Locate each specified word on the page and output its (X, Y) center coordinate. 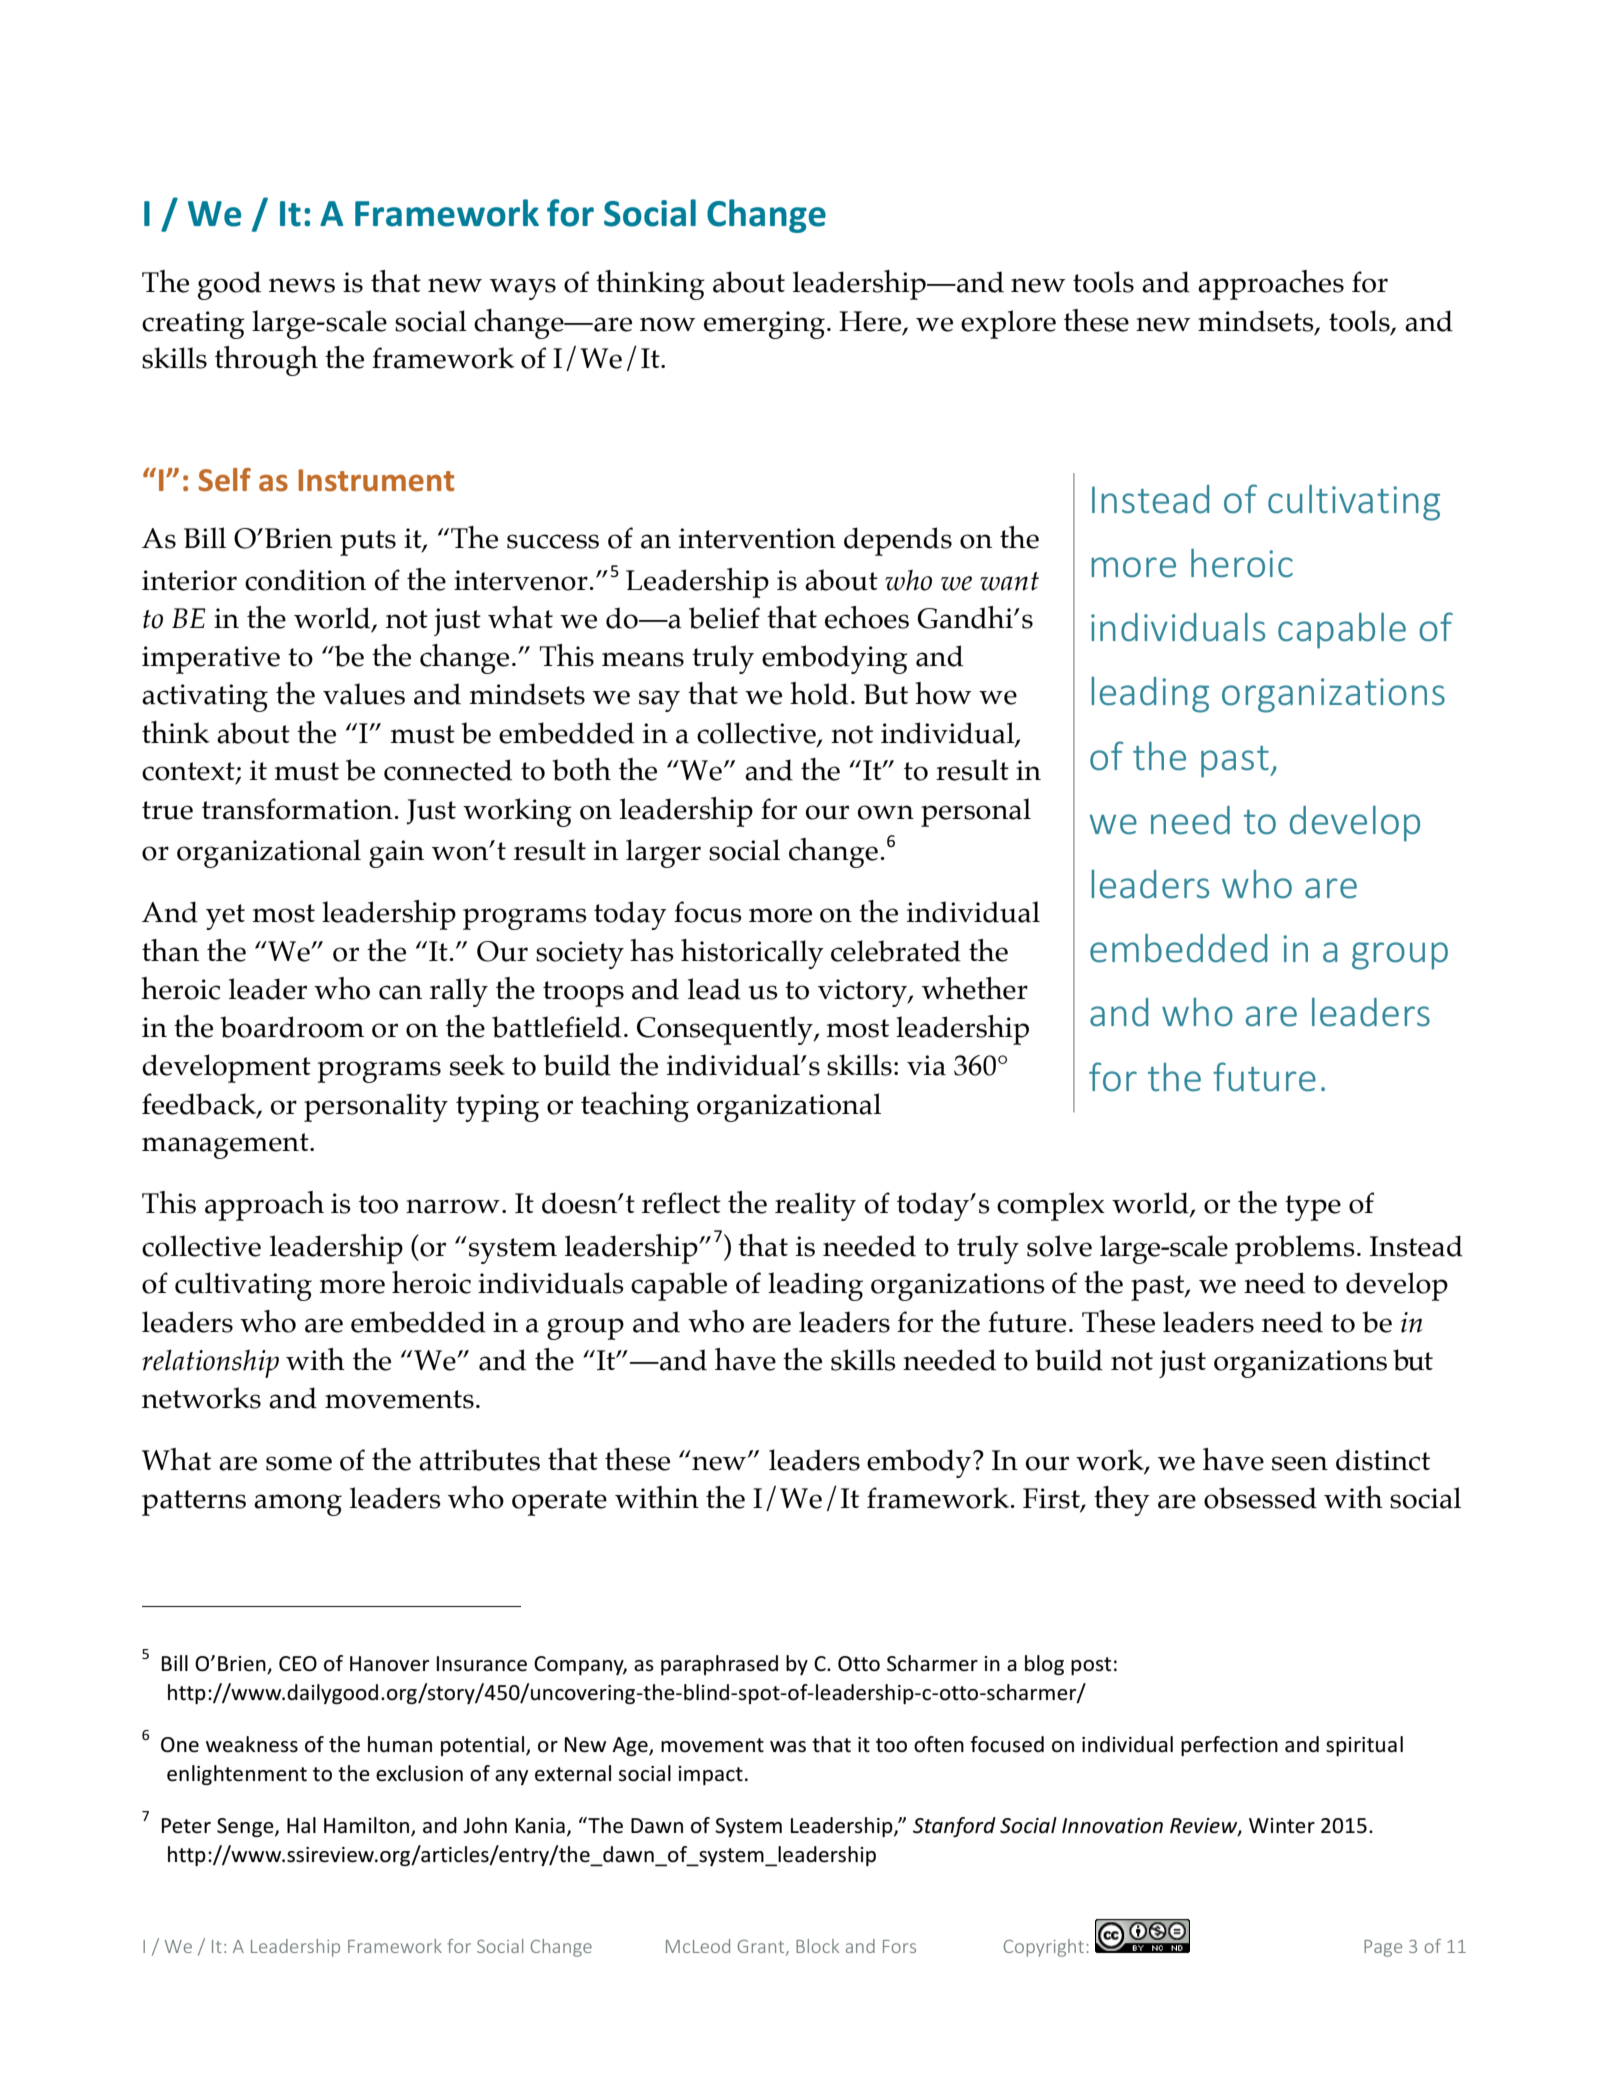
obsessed (1260, 1498)
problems (1295, 1249)
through (266, 361)
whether (975, 988)
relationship (210, 1363)
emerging (764, 325)
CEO (298, 1664)
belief (724, 618)
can (400, 992)
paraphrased (719, 1665)
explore (1008, 324)
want (1009, 581)
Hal (301, 1825)
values (364, 694)
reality (815, 1206)
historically (752, 954)
